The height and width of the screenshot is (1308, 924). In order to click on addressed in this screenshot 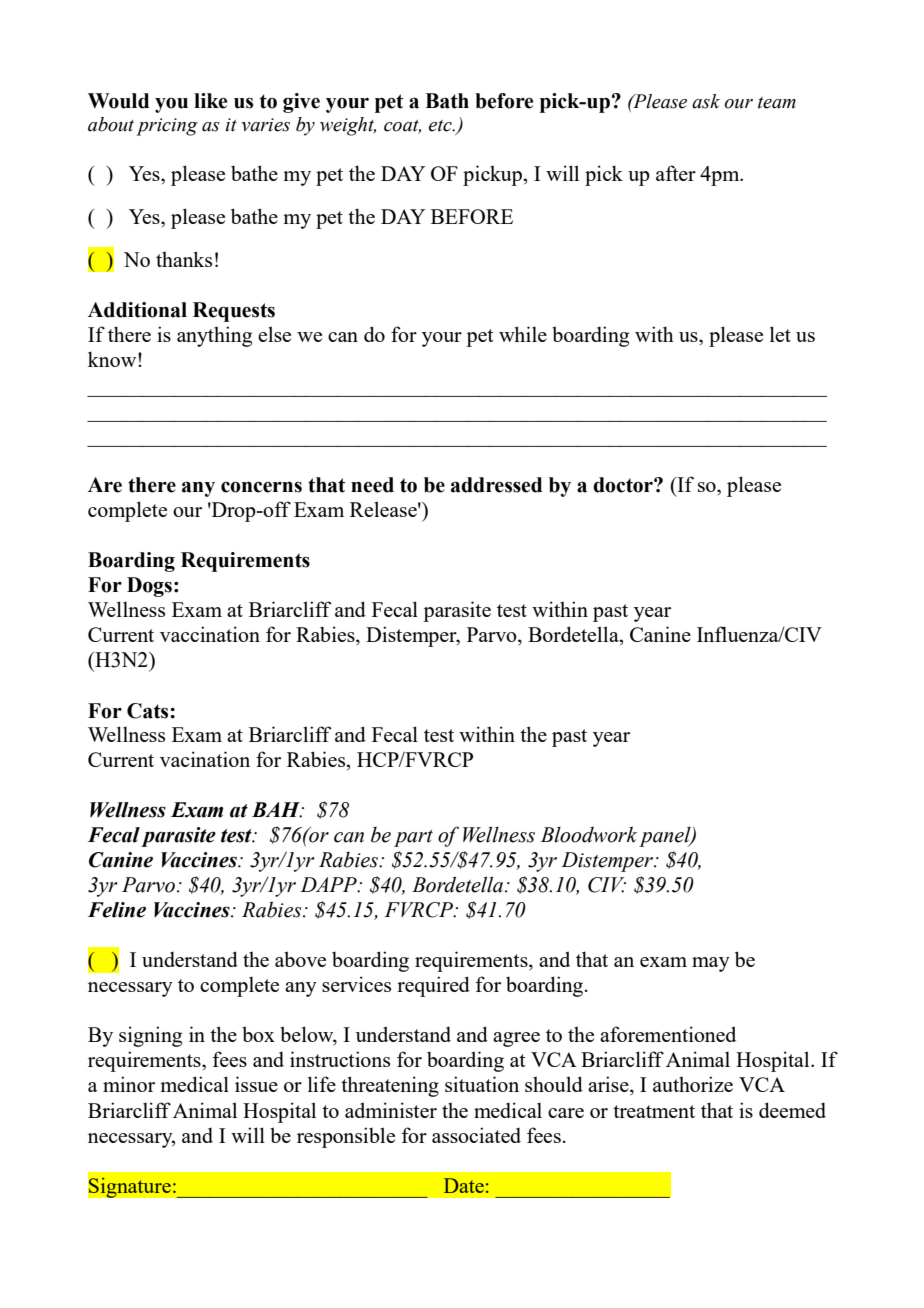, I will do `click(496, 485)`.
